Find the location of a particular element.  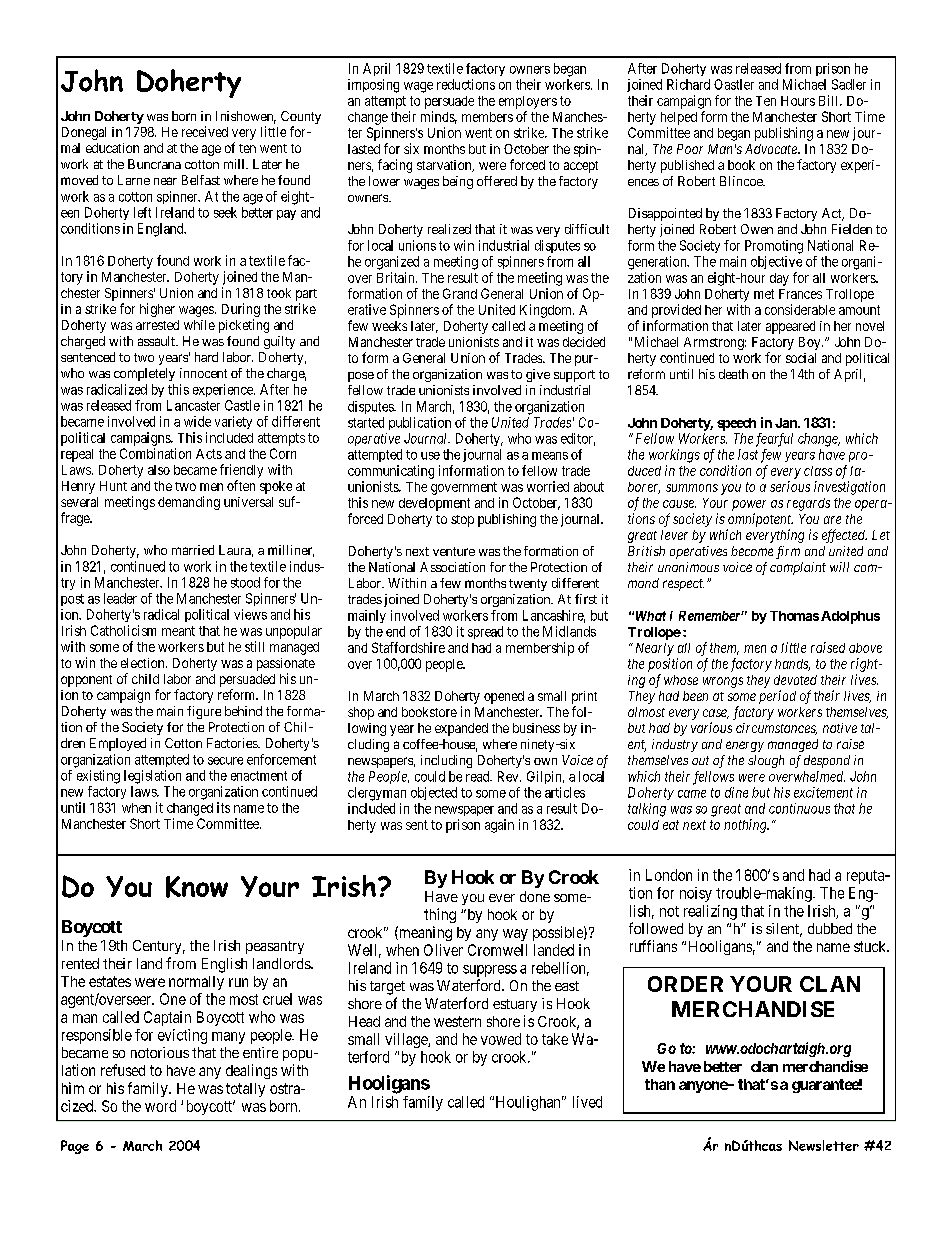

continuous is located at coordinates (799, 808).
